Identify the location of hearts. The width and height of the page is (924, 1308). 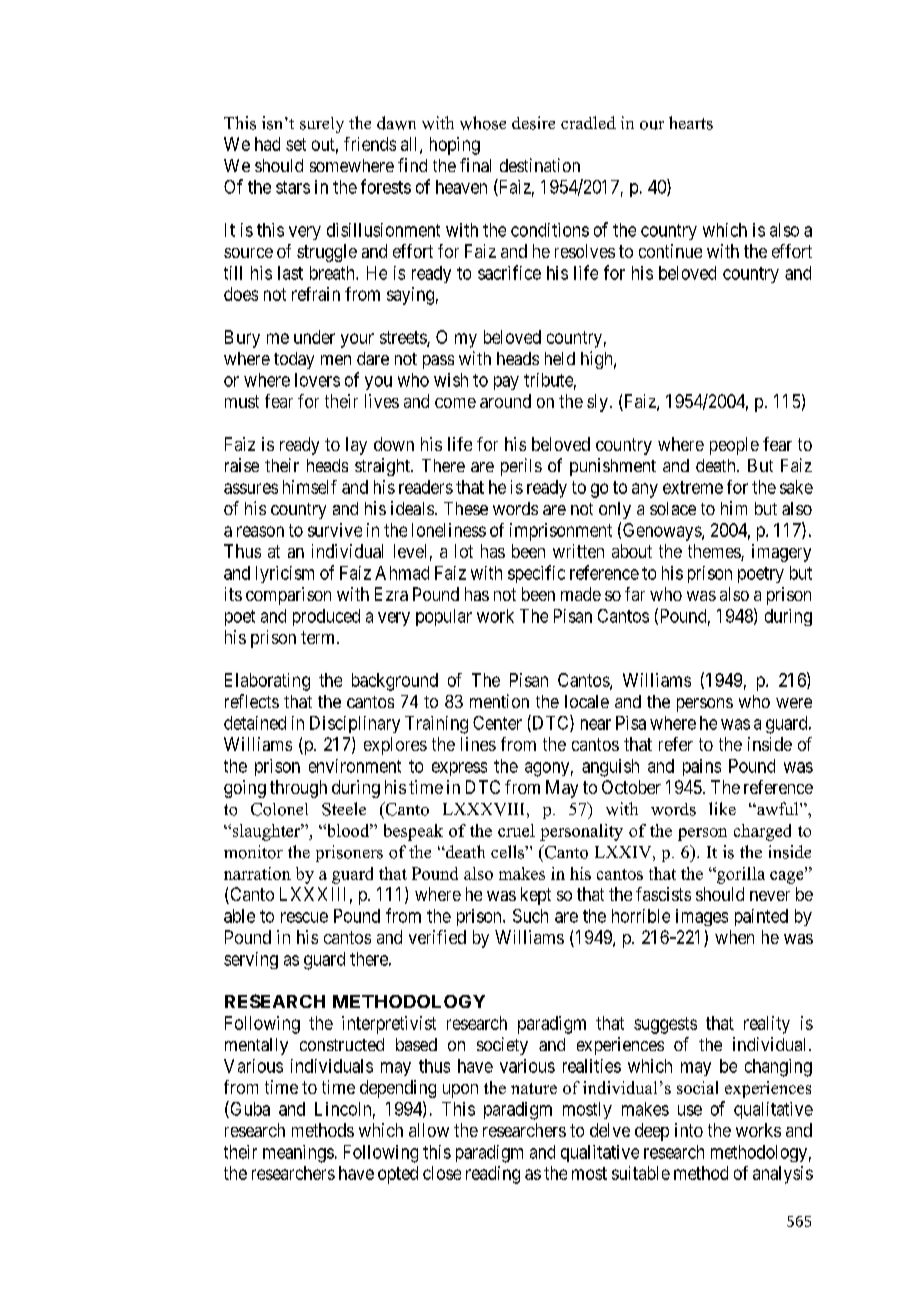
(691, 123).
